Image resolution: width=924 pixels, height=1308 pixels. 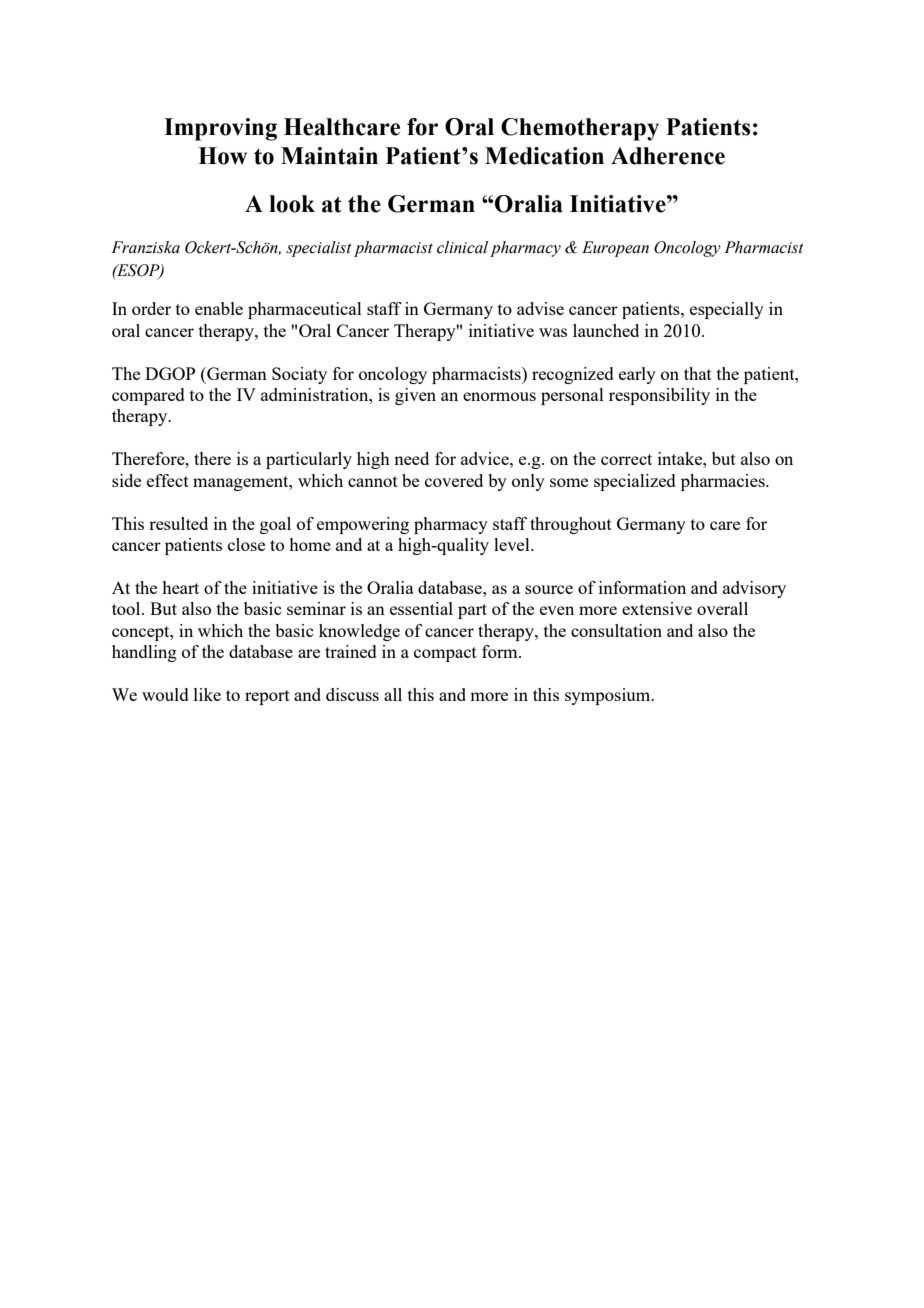 I want to click on throughout, so click(x=571, y=525).
